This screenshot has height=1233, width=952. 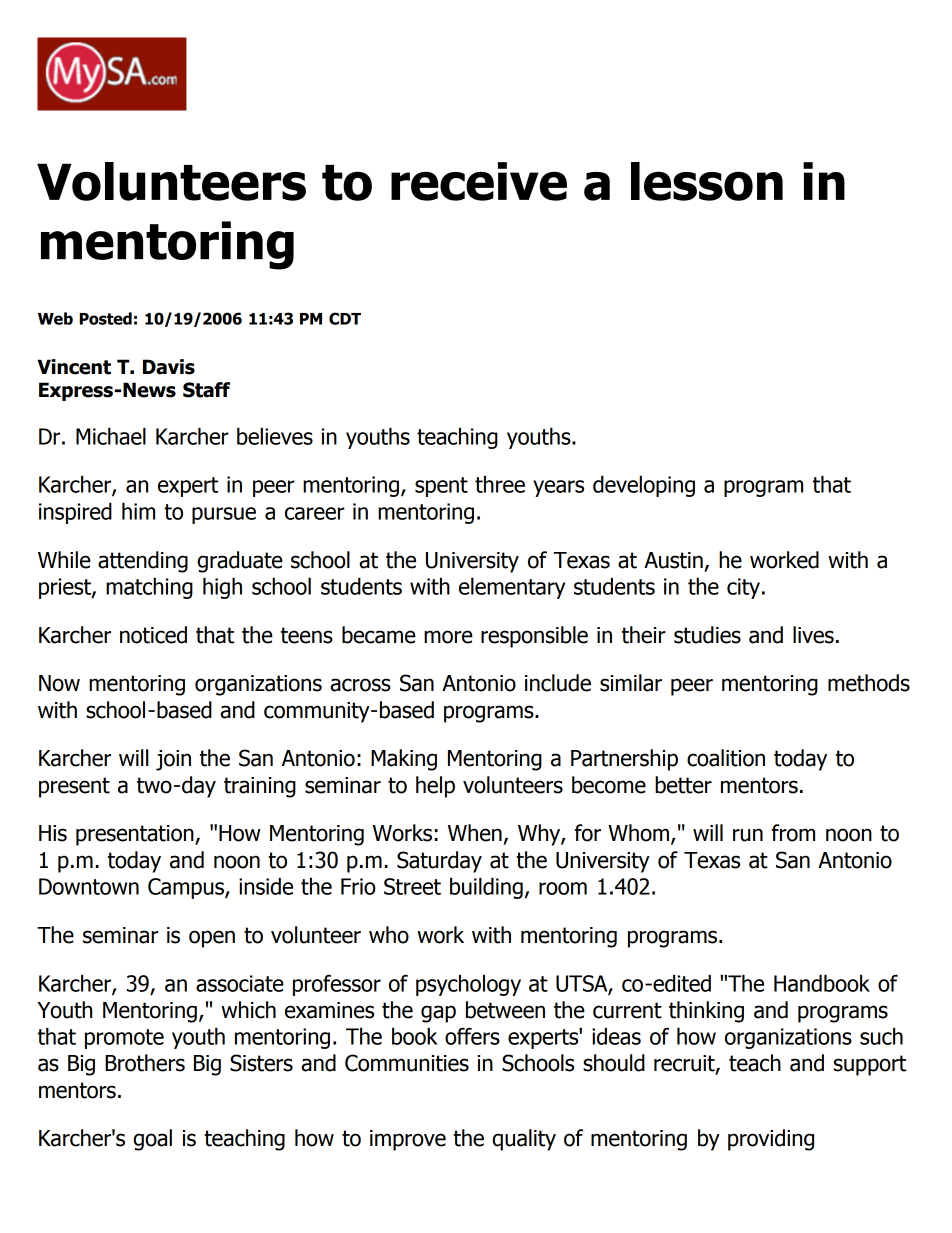 What do you see at coordinates (500, 484) in the screenshot?
I see `three` at bounding box center [500, 484].
